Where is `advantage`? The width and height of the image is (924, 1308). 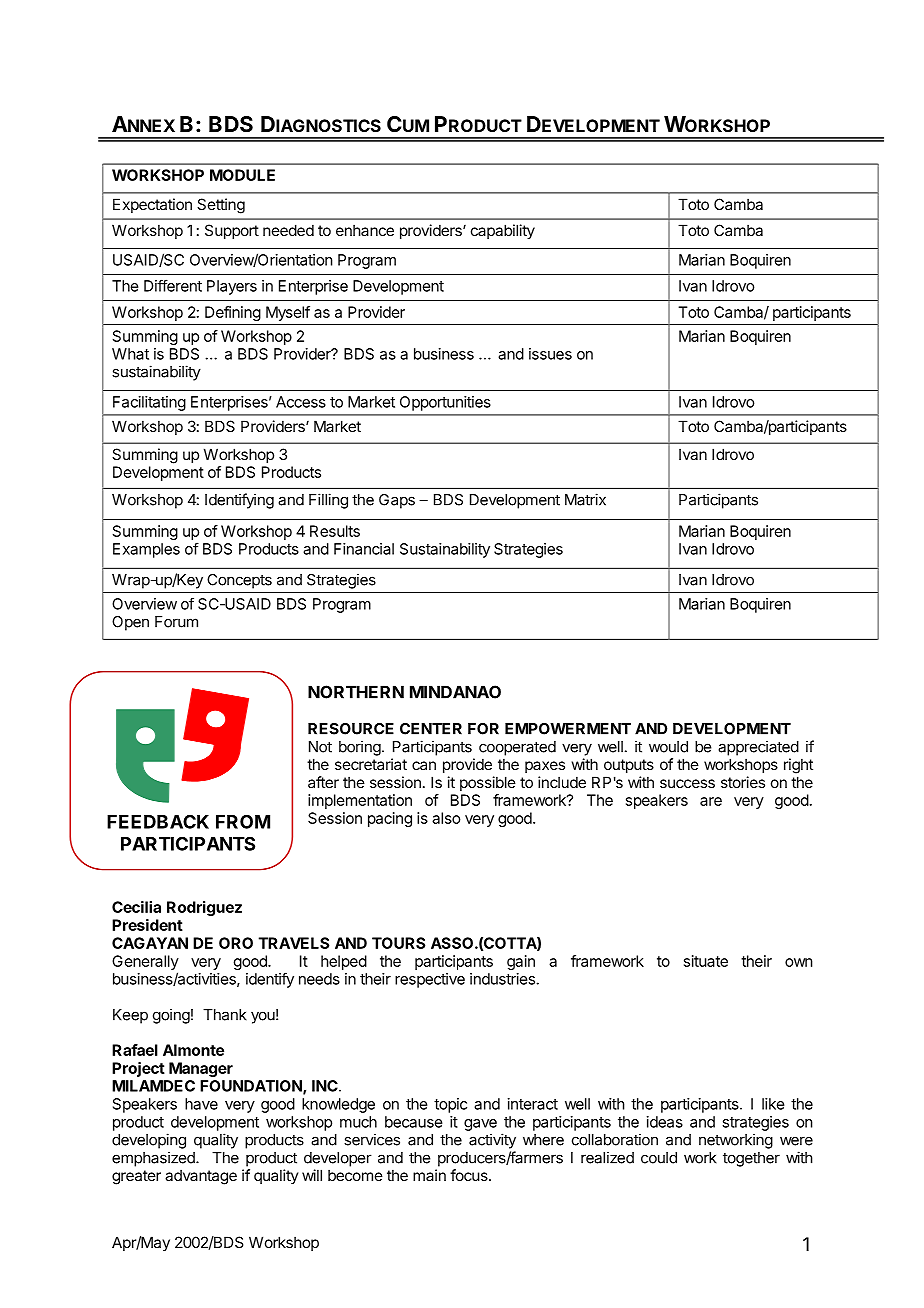 advantage is located at coordinates (201, 1177).
